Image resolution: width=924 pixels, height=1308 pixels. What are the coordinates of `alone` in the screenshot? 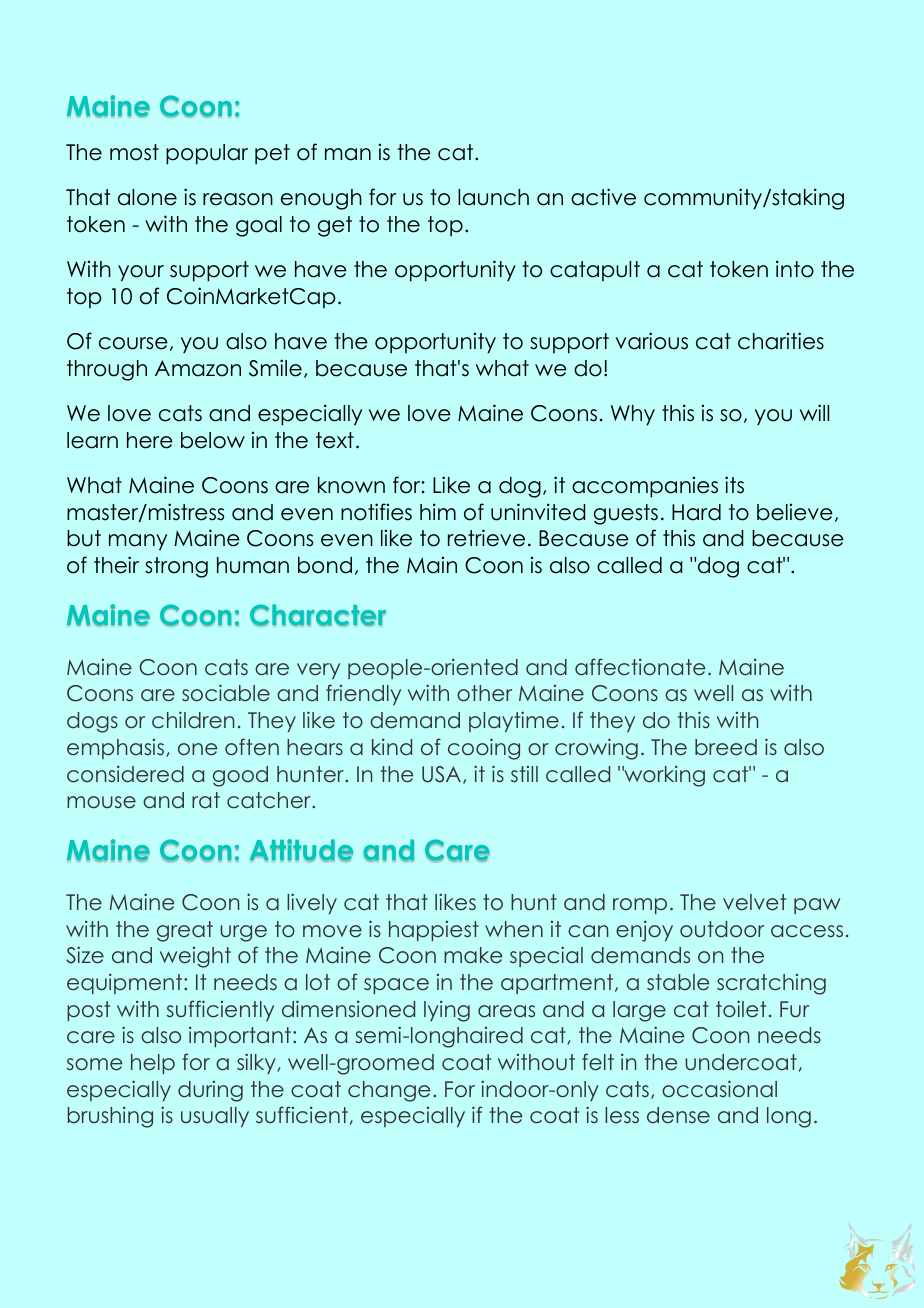 It's located at (147, 197).
